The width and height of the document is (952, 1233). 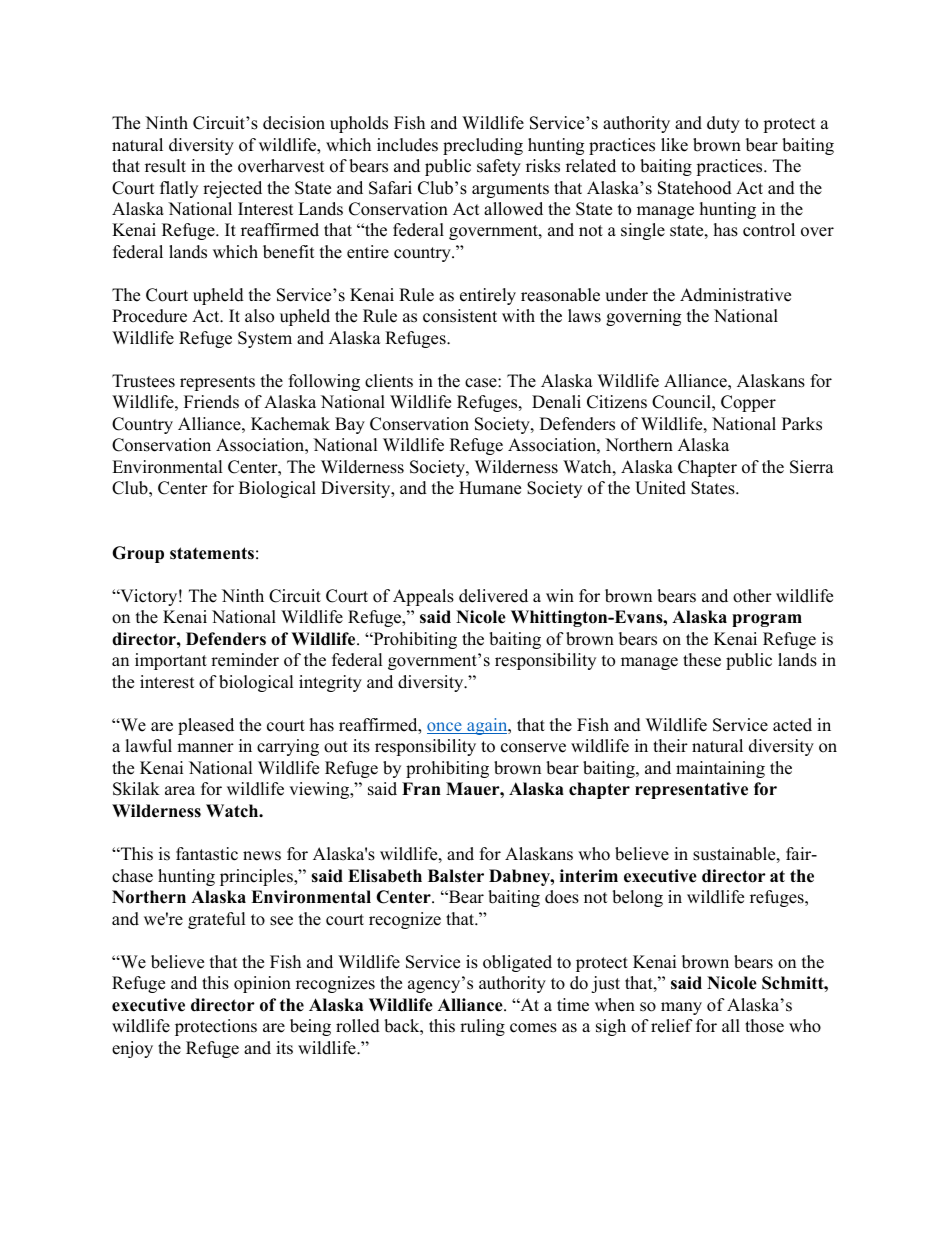 What do you see at coordinates (138, 554) in the document?
I see `Group` at bounding box center [138, 554].
